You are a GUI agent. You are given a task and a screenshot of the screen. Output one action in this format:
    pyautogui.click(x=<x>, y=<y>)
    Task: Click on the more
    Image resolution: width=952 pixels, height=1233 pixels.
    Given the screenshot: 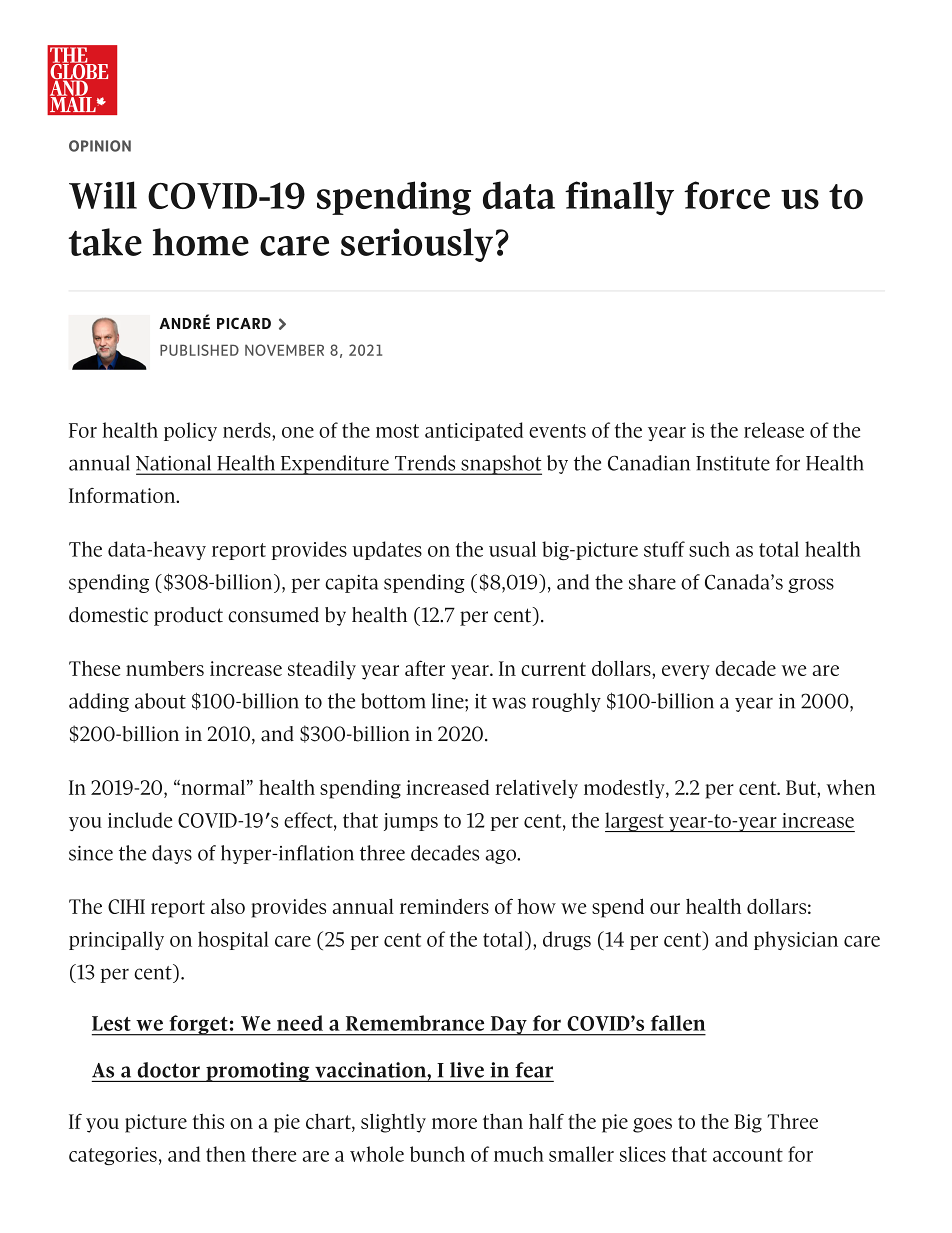 What is the action you would take?
    pyautogui.click(x=454, y=1123)
